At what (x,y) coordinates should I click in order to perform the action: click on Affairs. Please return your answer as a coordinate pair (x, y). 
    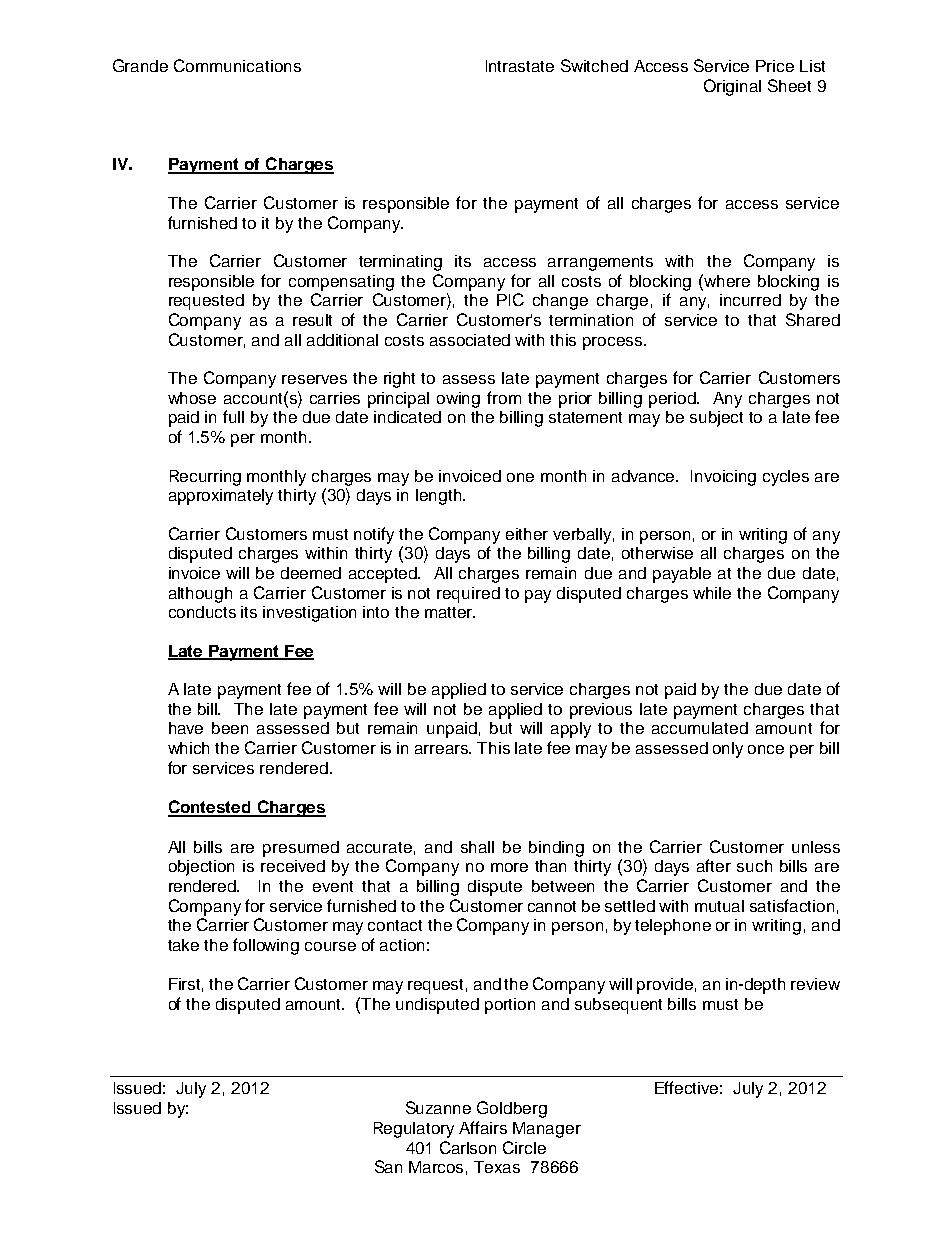
    Looking at the image, I should click on (483, 1127).
